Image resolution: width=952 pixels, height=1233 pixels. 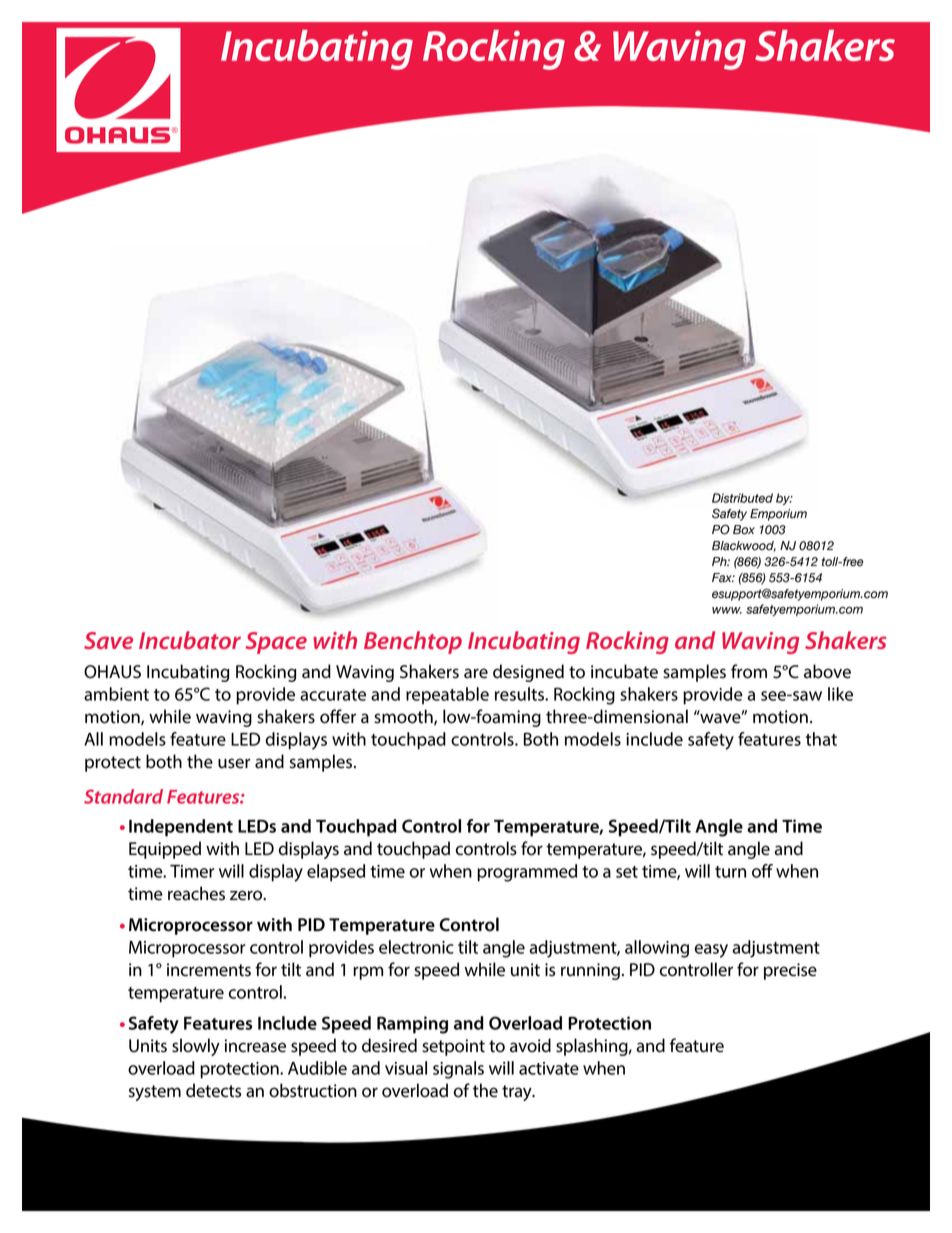 I want to click on that, so click(x=821, y=739).
